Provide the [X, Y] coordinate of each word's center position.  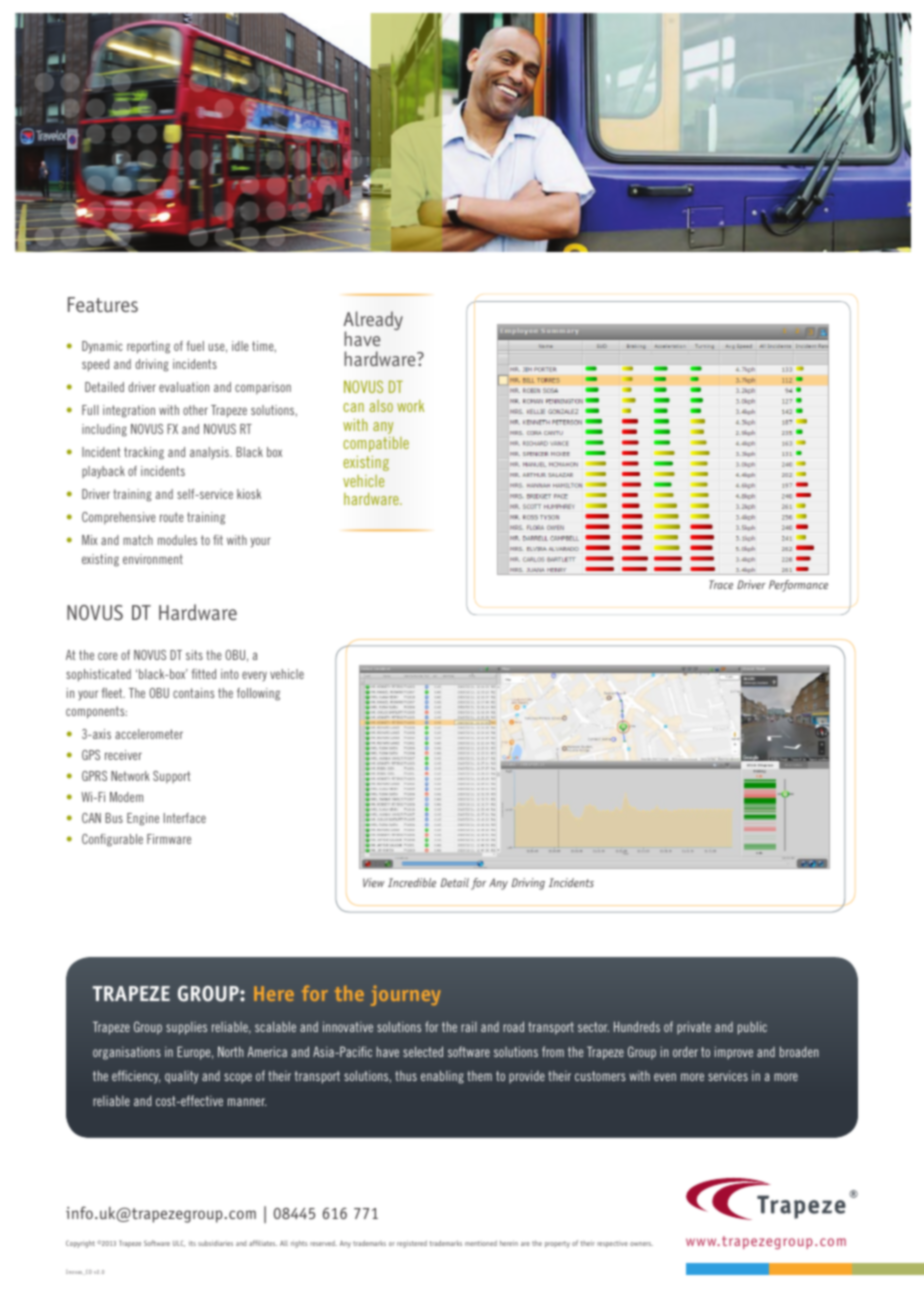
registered [412, 1244]
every [254, 676]
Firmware [169, 839]
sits [194, 655]
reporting [148, 347]
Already [373, 322]
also [381, 406]
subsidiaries [215, 1243]
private [694, 1028]
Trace [721, 584]
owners [641, 1244]
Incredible [412, 882]
